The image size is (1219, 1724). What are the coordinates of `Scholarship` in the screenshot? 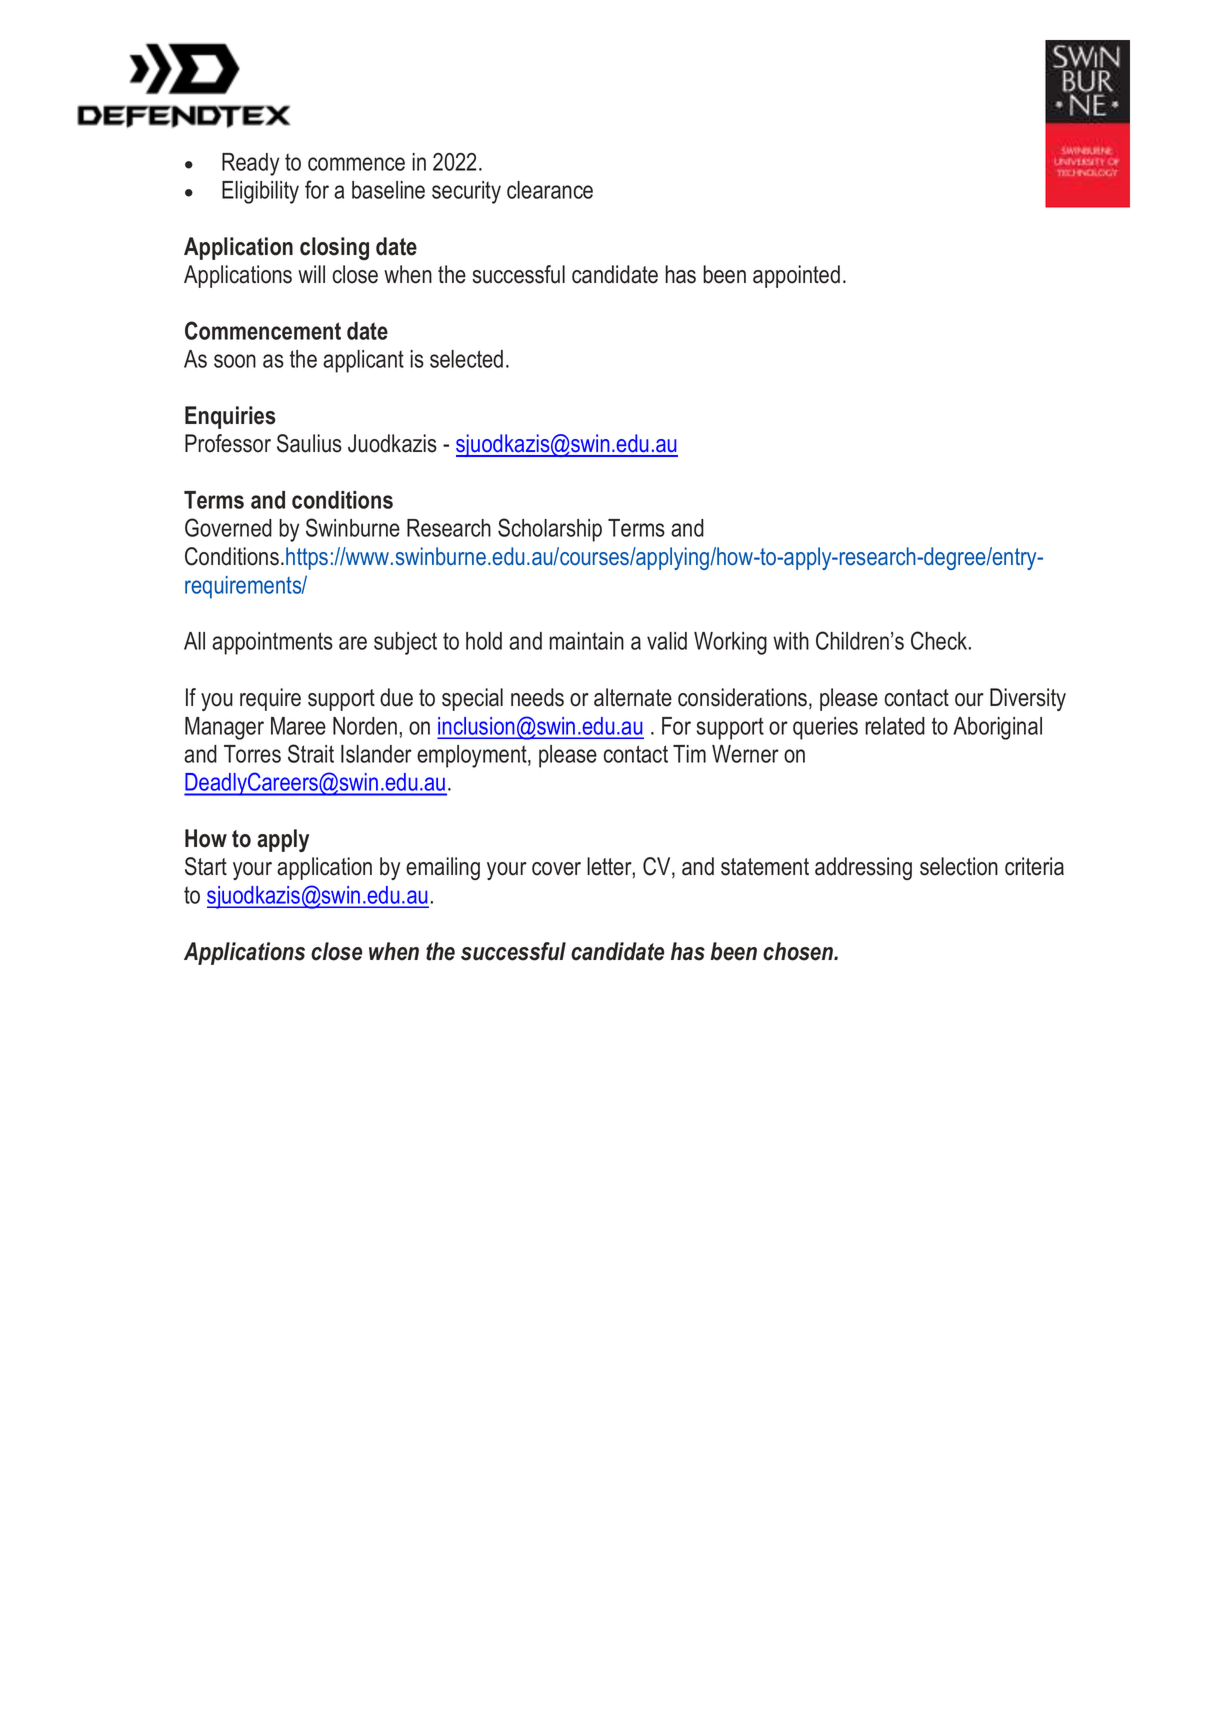 It's located at (550, 530).
